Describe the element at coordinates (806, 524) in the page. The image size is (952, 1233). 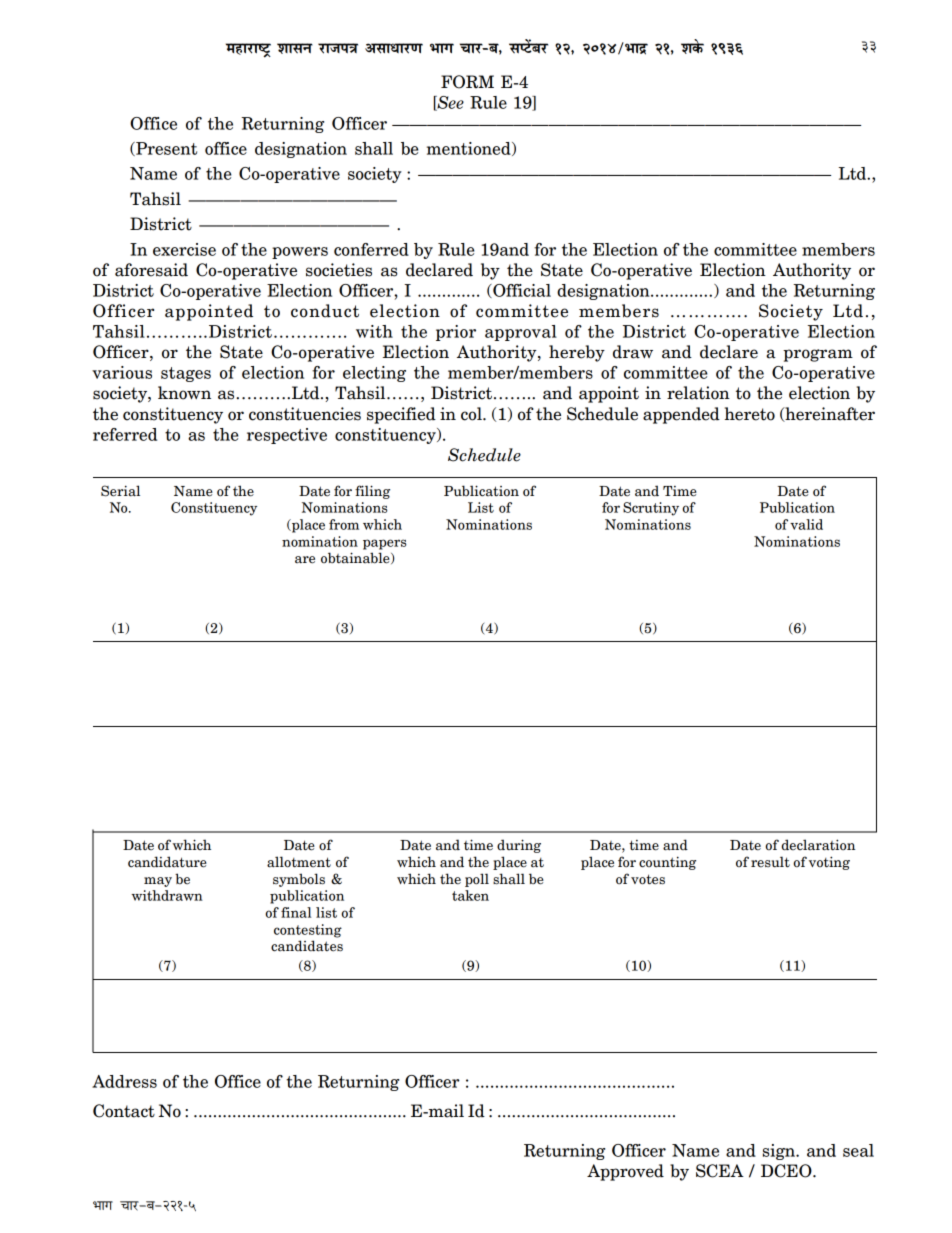
I see `valid` at that location.
